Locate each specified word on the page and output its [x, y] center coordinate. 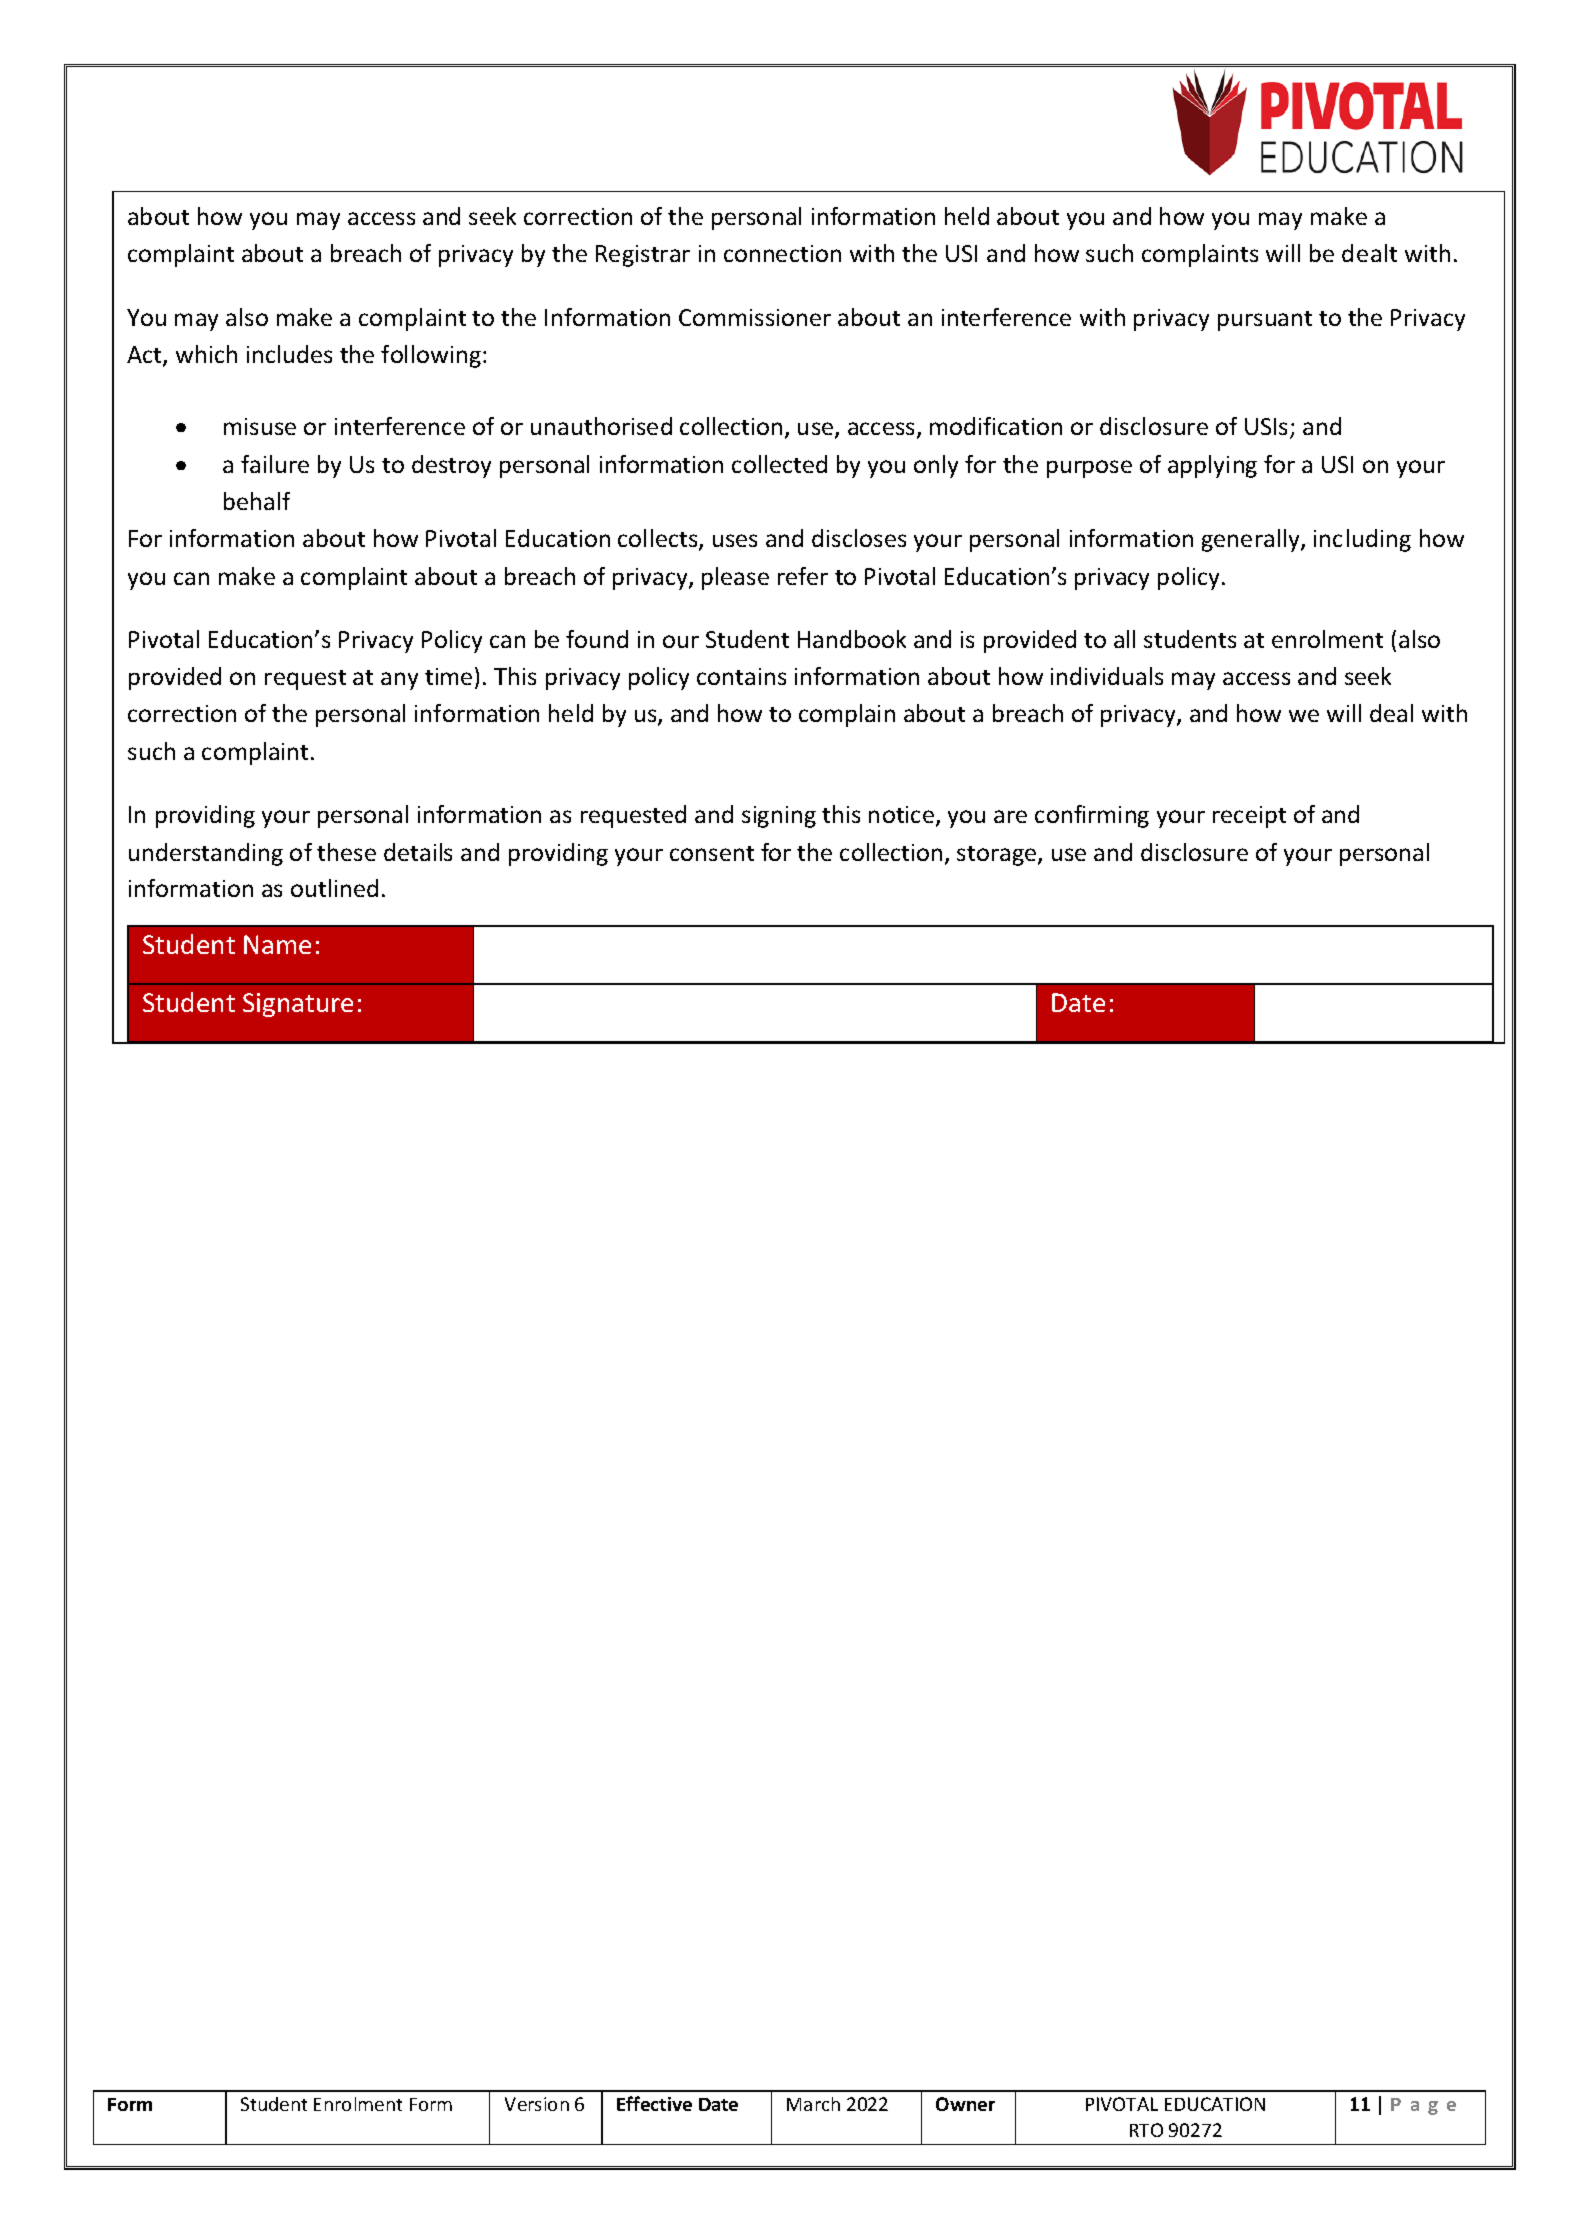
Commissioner [755, 317]
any [399, 681]
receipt [1249, 817]
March [813, 2104]
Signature [298, 1005]
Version [537, 2104]
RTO [1146, 2130]
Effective [654, 2103]
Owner [965, 2104]
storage [998, 856]
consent [712, 853]
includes [289, 354]
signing [779, 817]
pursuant [1265, 321]
